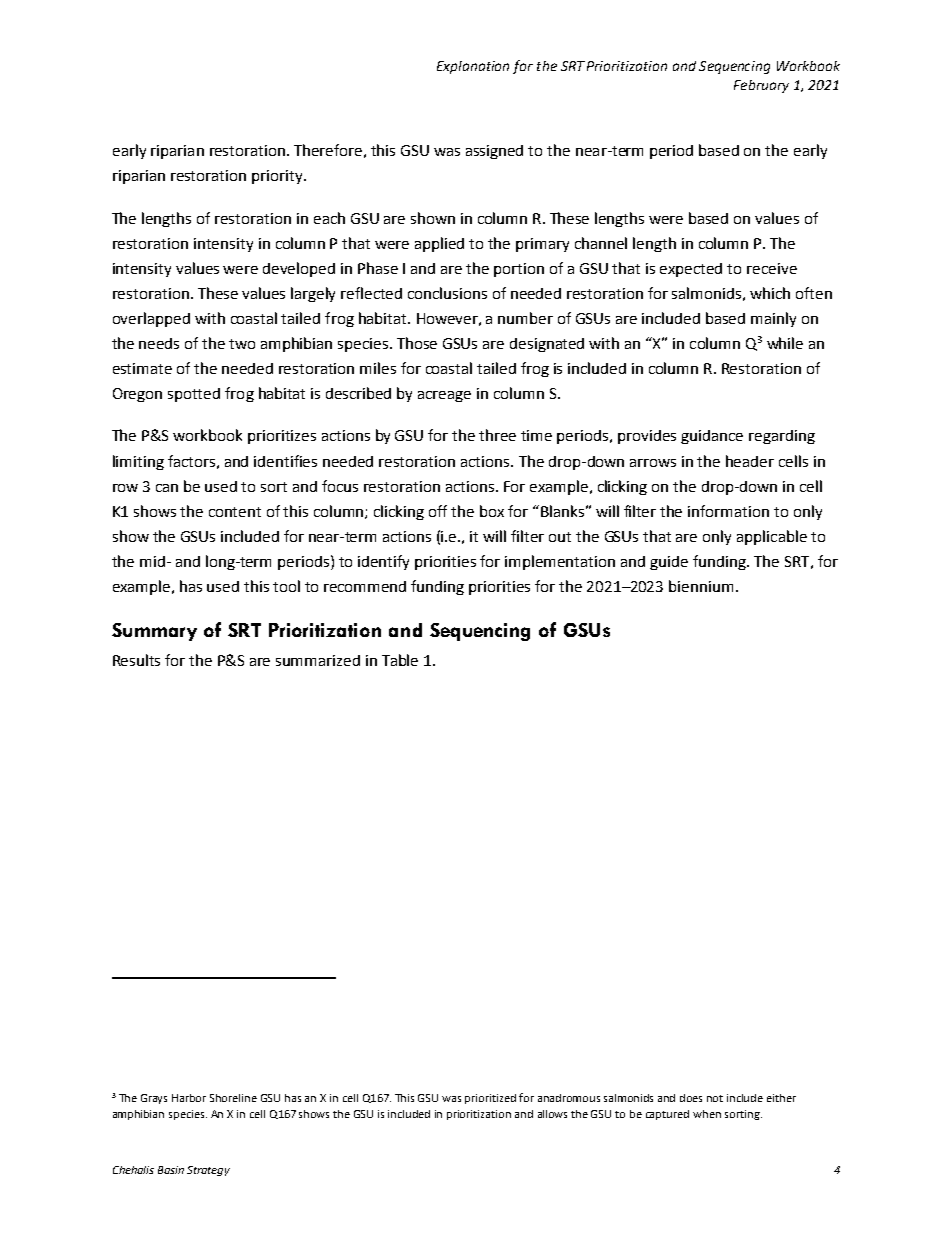  What do you see at coordinates (400, 660) in the document?
I see `Table` at bounding box center [400, 660].
